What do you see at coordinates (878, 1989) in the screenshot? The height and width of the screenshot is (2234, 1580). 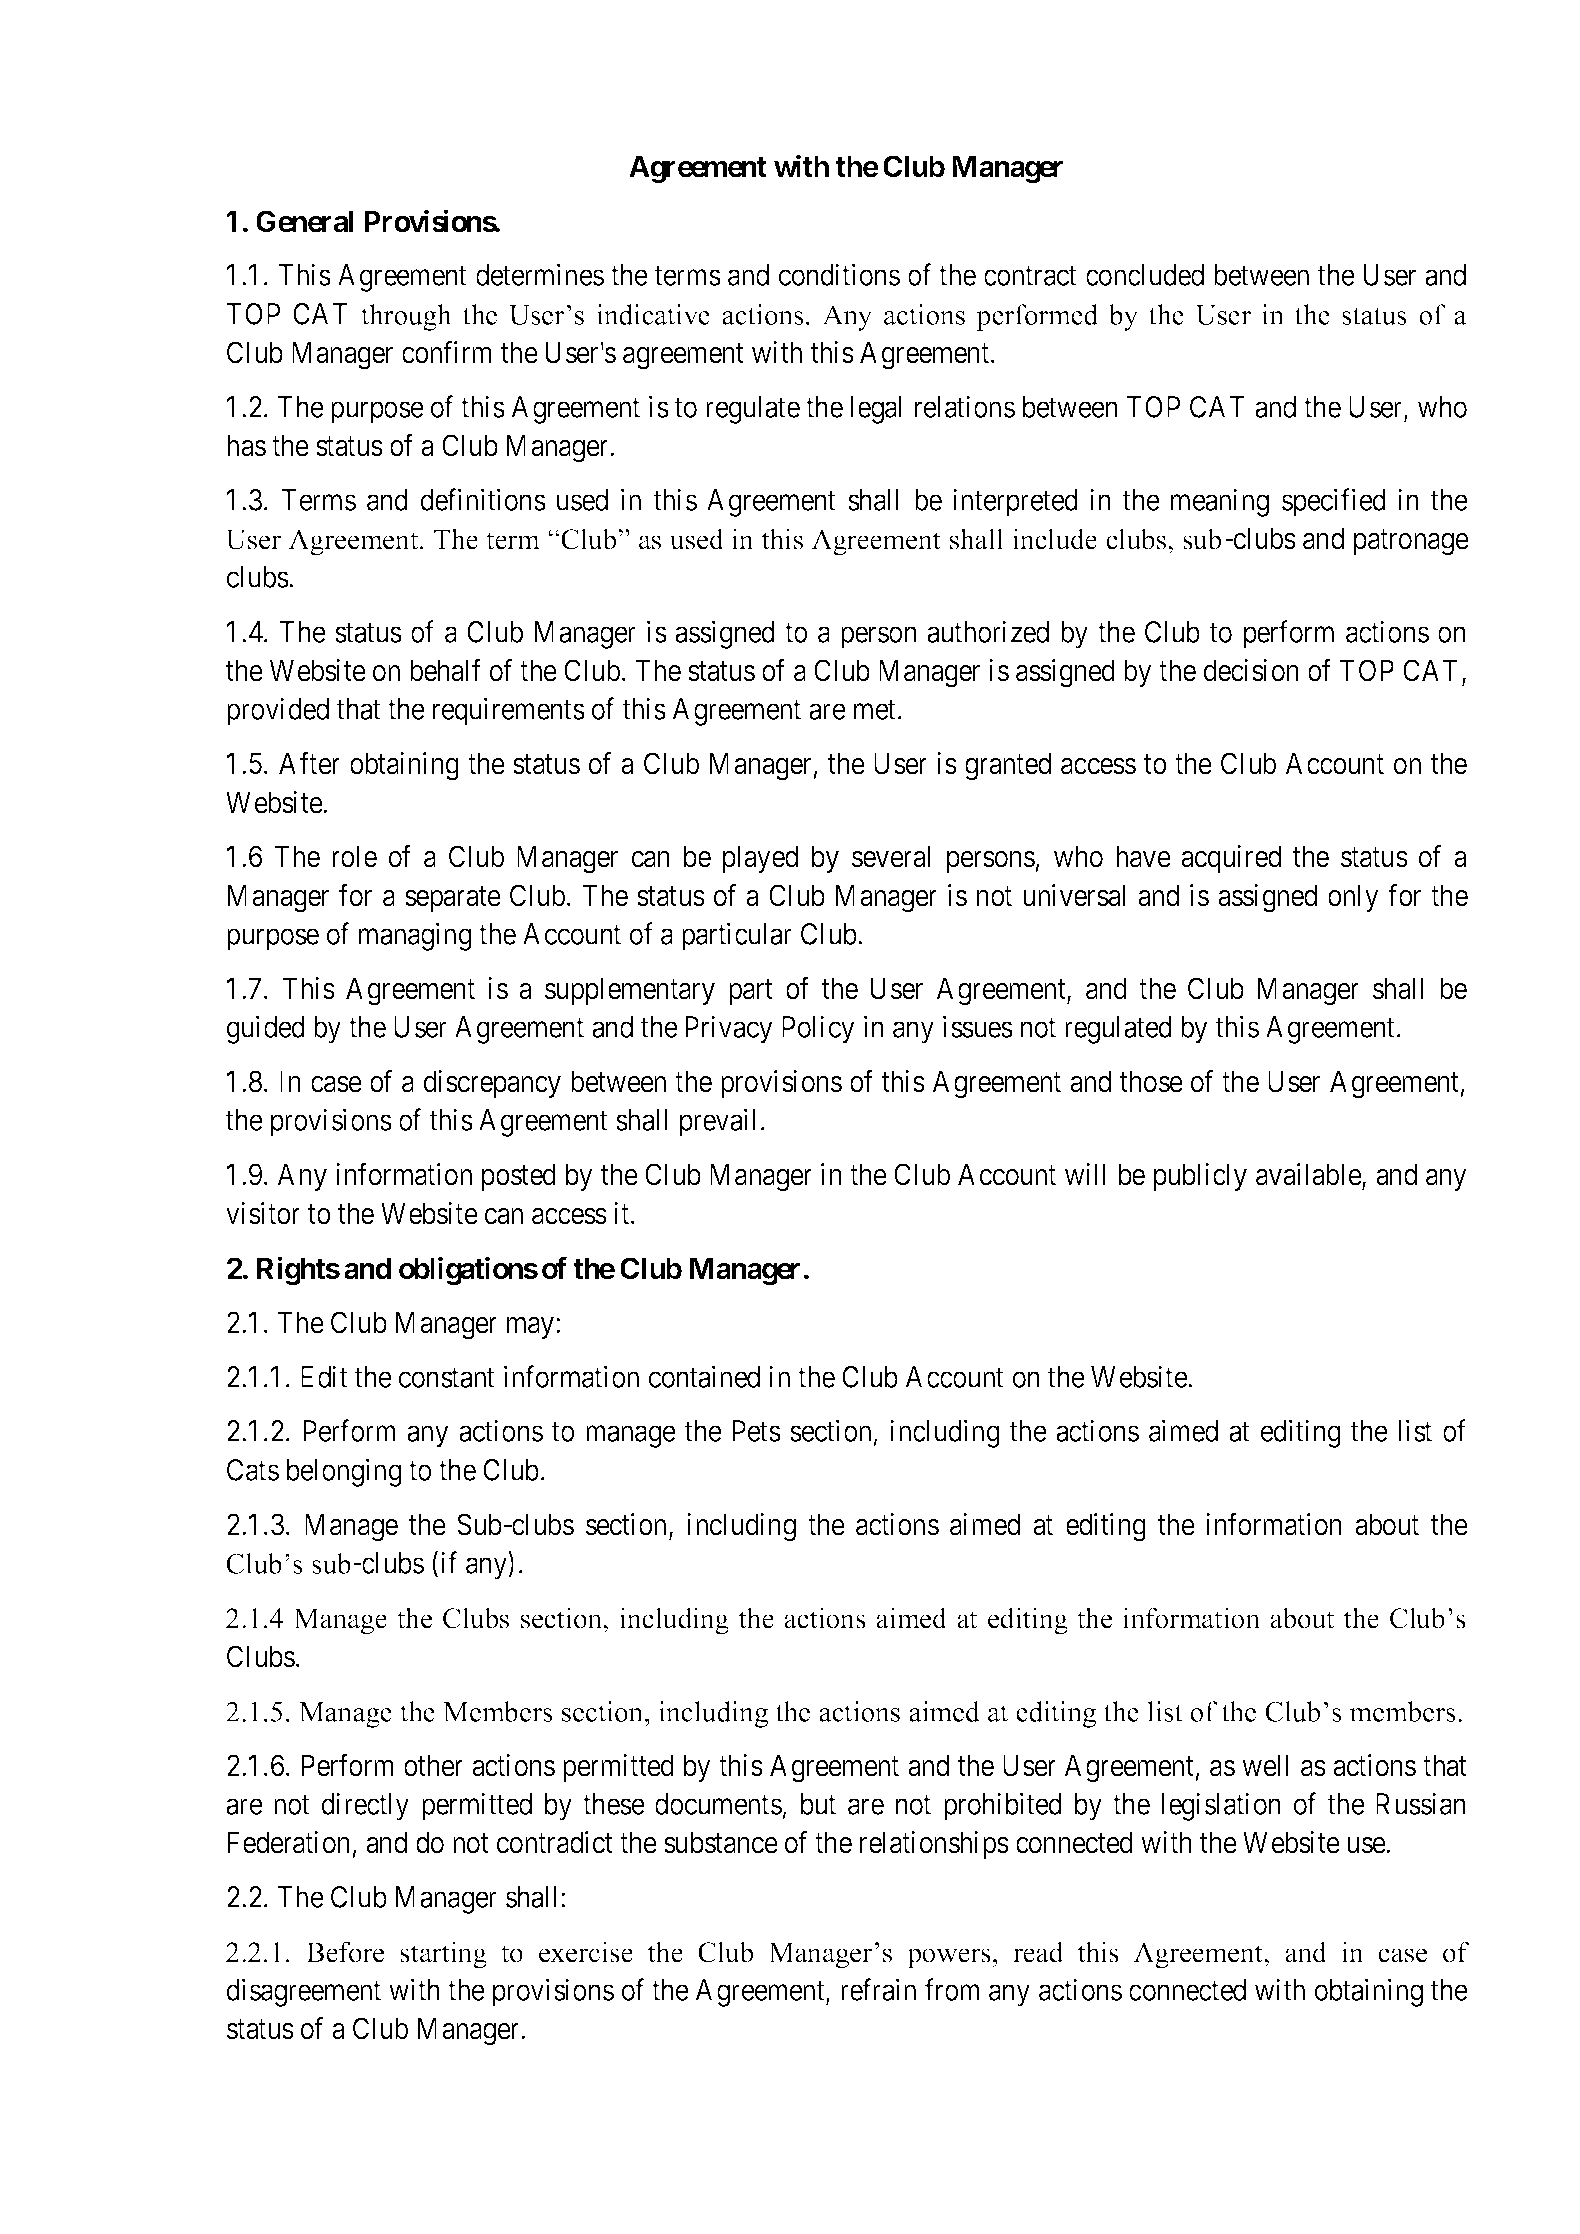 I see `refrain` at bounding box center [878, 1989].
